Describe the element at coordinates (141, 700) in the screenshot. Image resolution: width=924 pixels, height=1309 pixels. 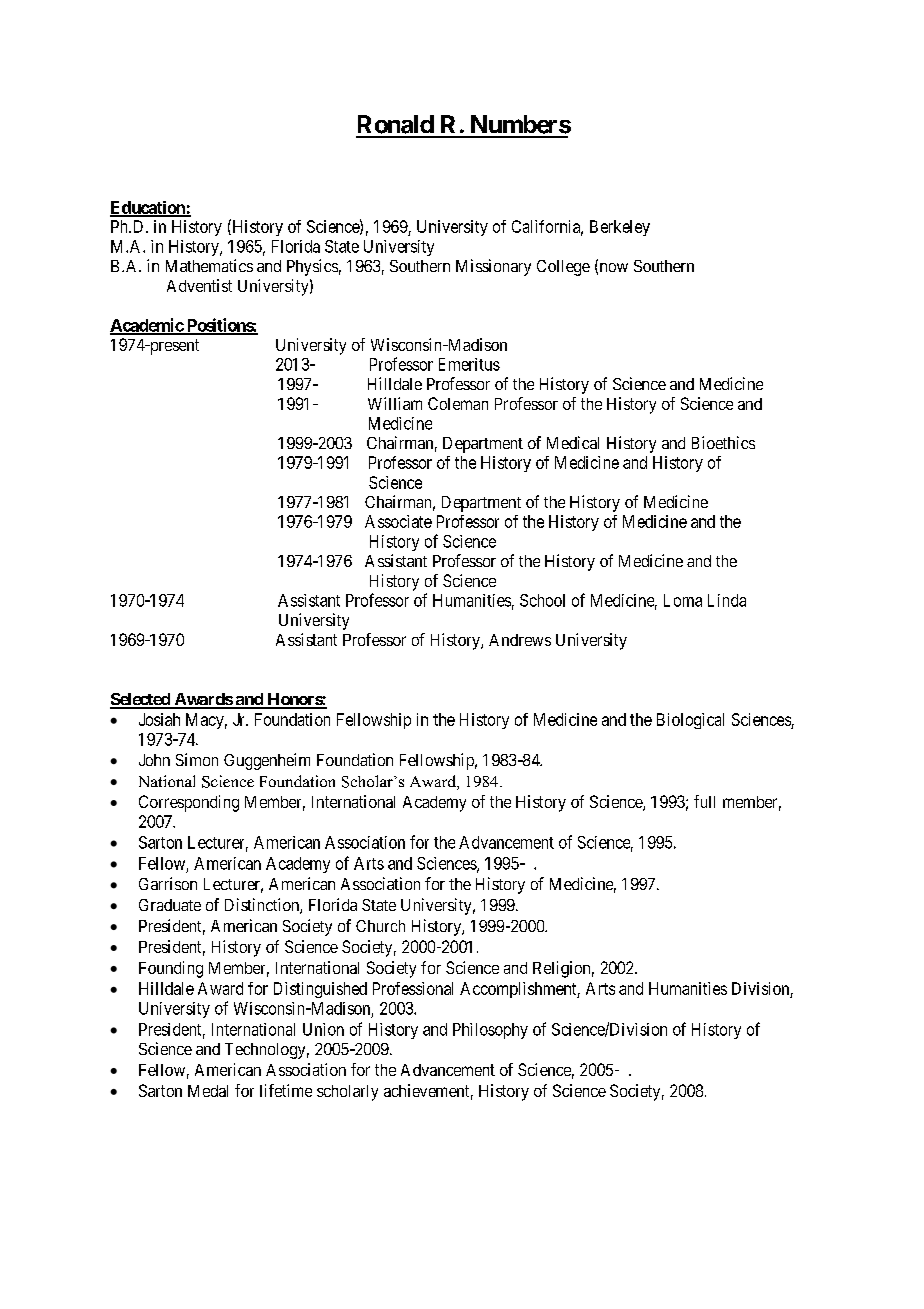
I see `Selected` at that location.
